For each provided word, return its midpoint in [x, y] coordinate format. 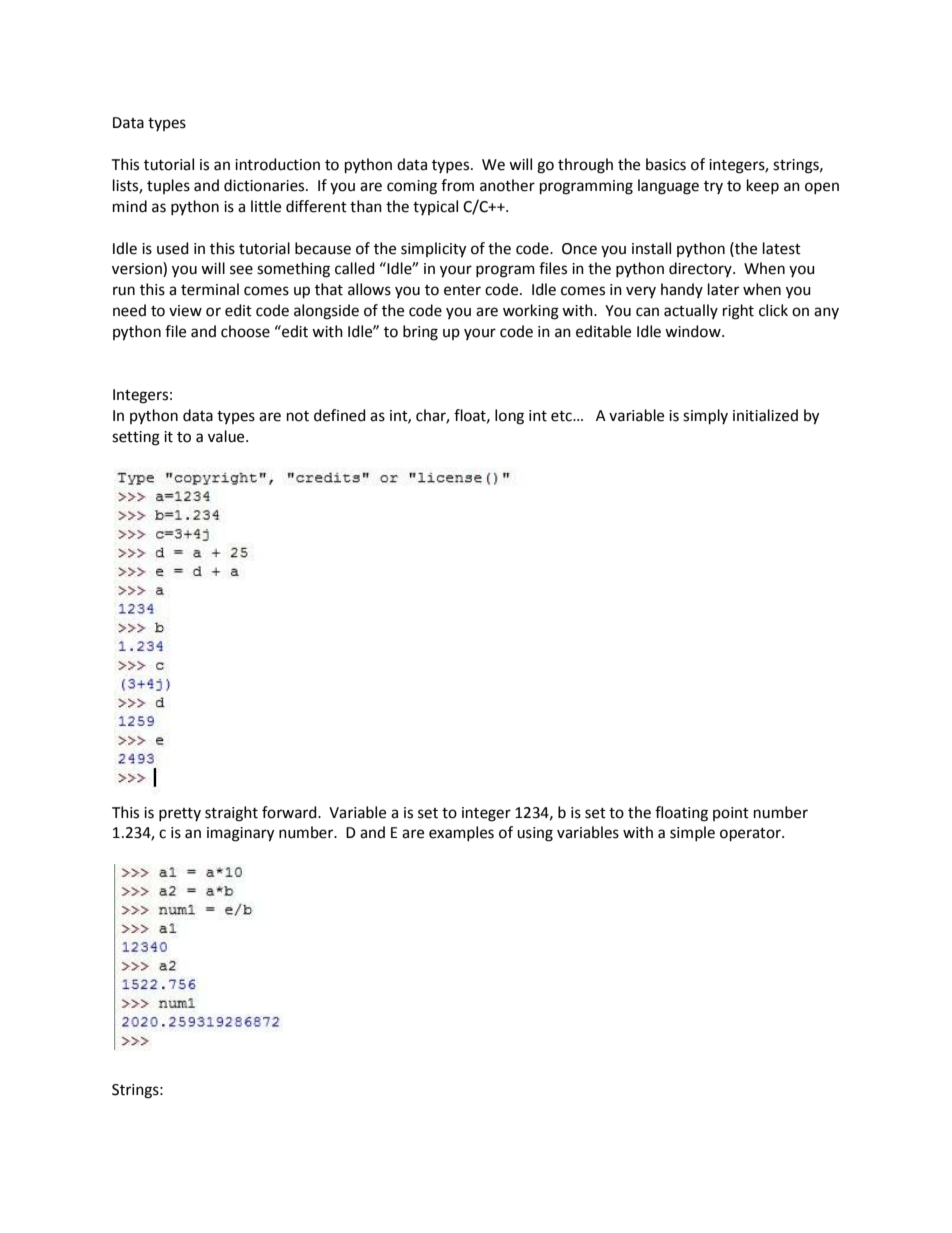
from [457, 185]
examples [461, 833]
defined [340, 415]
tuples [168, 186]
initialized [765, 415]
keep [763, 186]
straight [231, 814]
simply [705, 416]
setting [136, 438]
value [227, 436]
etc [562, 416]
